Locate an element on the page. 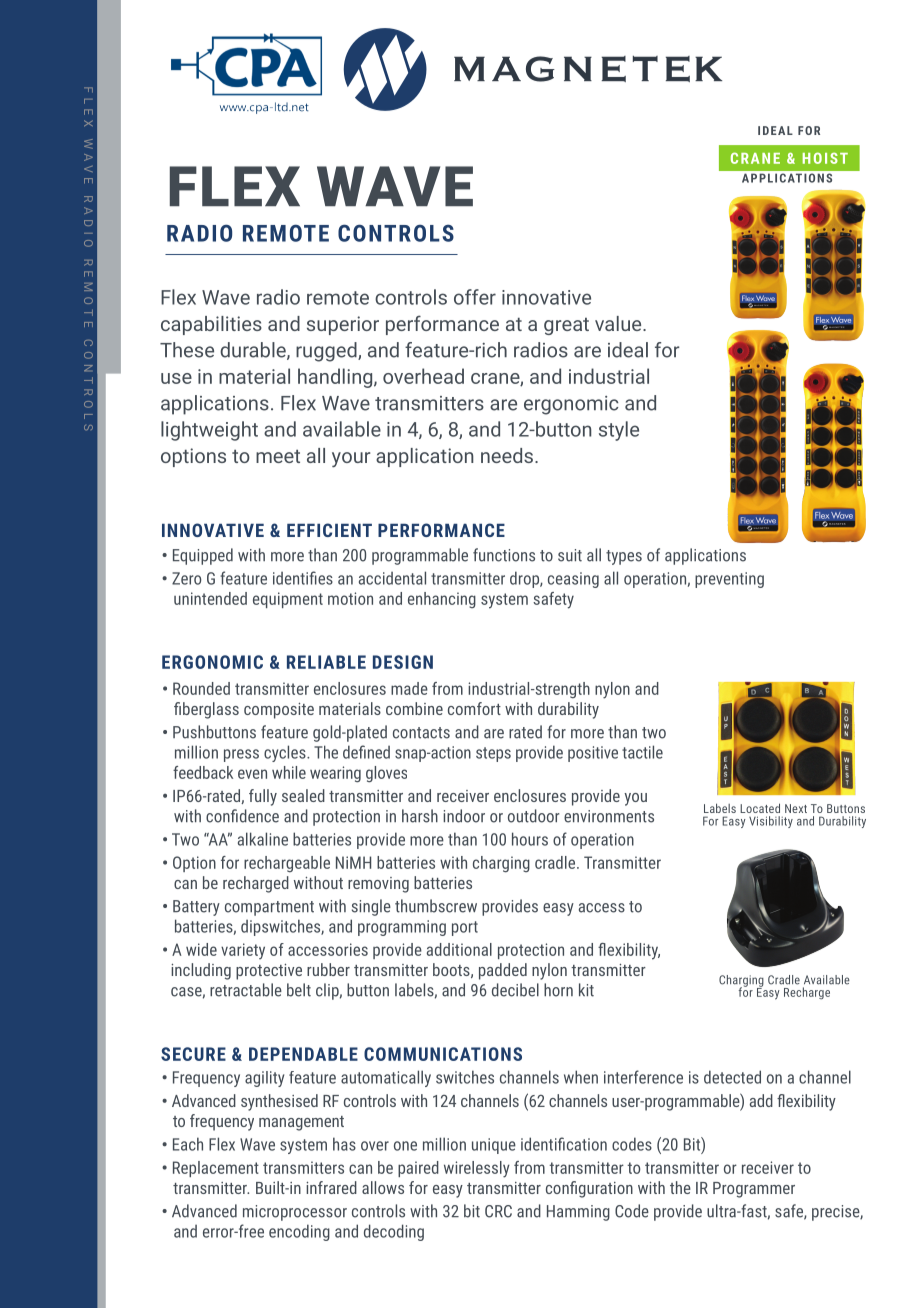 This document has height=1308, width=924. Programmer is located at coordinates (754, 1190).
